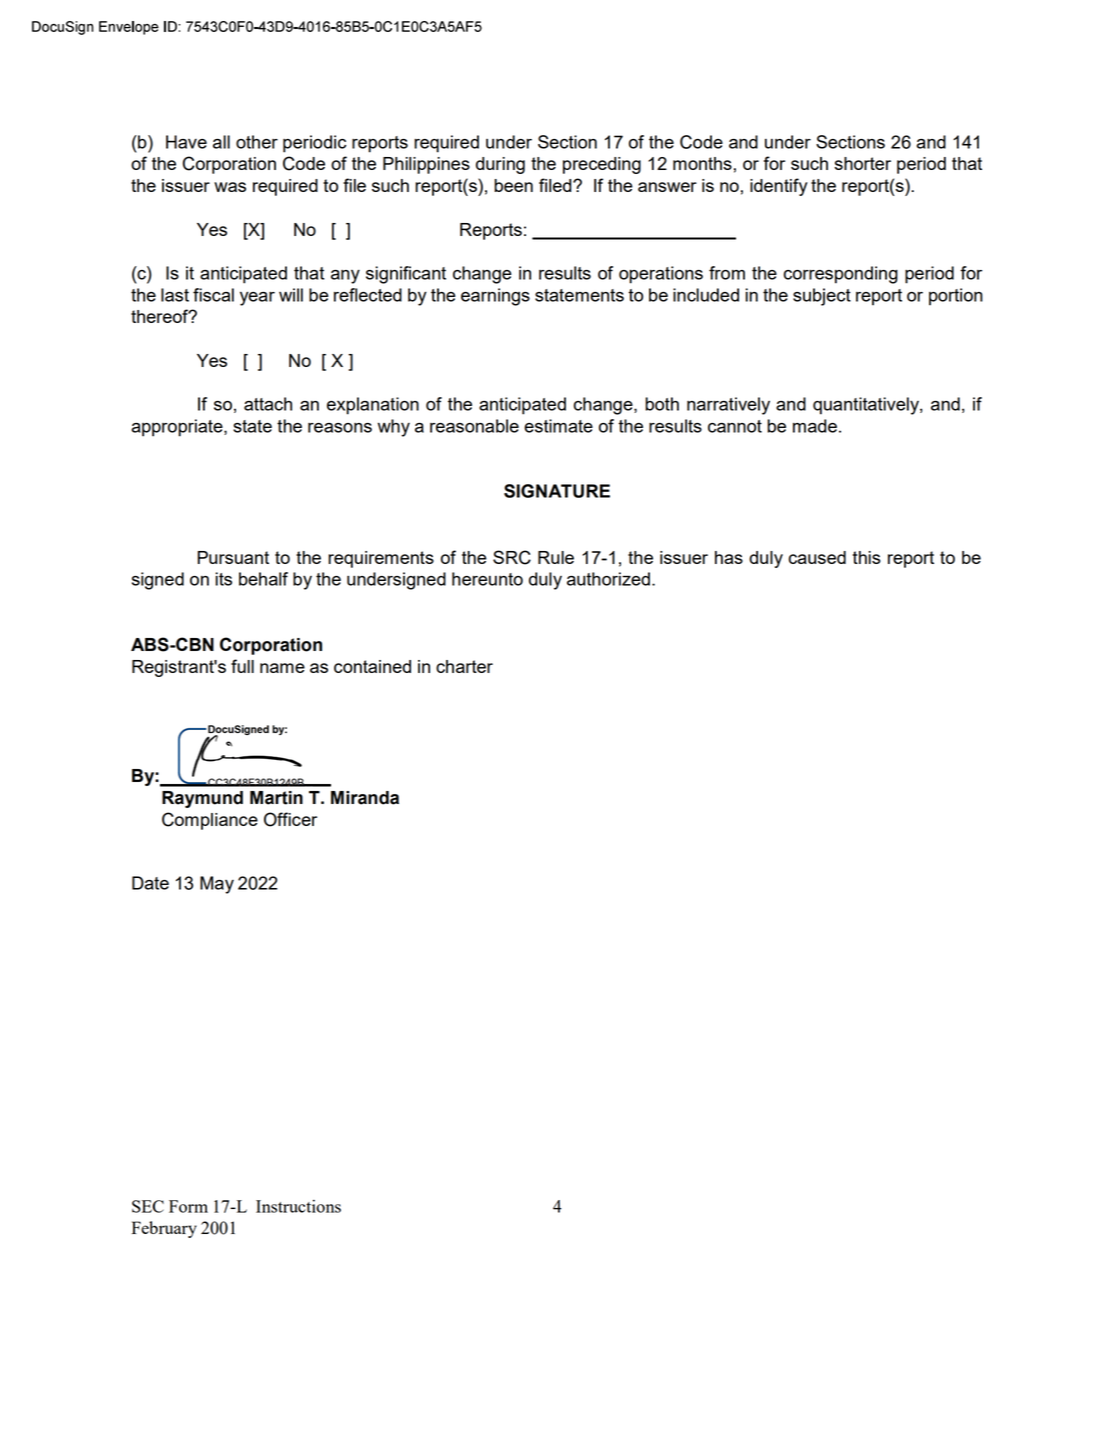  Describe the element at coordinates (464, 666) in the screenshot. I see `charter` at that location.
